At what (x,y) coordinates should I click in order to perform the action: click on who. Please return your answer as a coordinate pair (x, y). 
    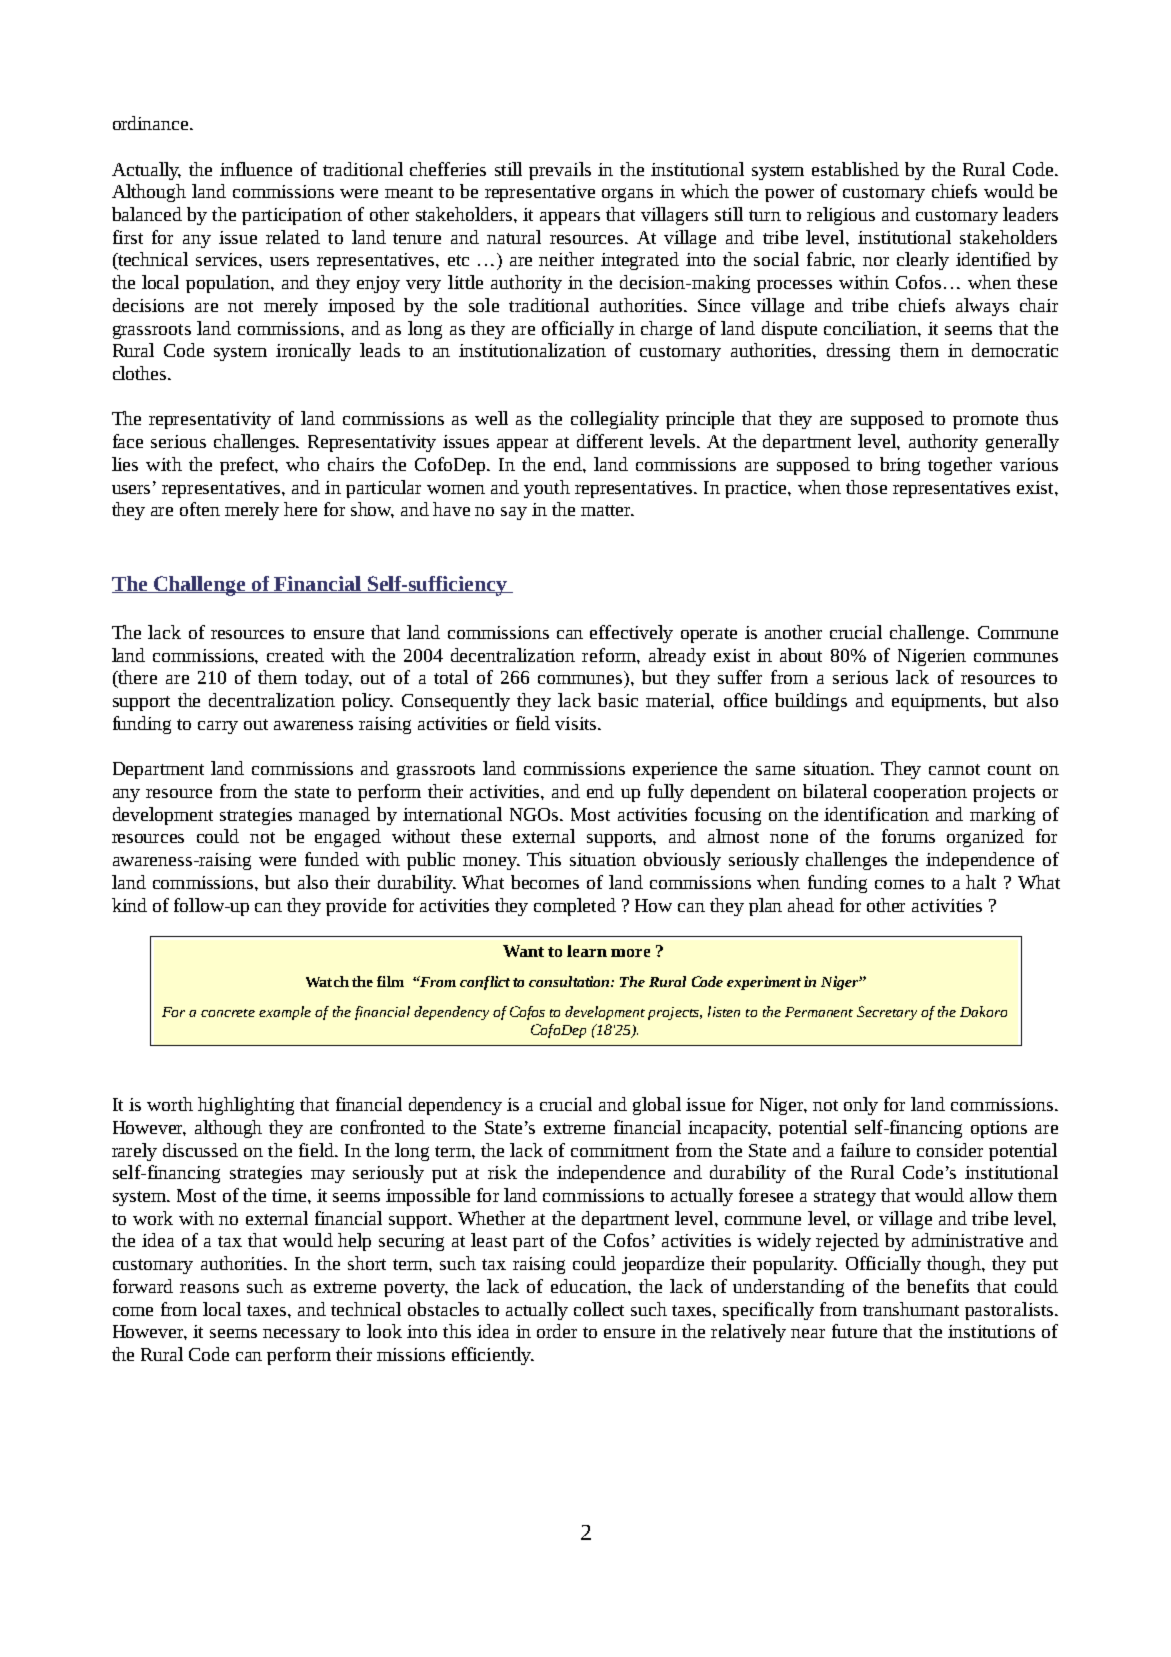
    Looking at the image, I should click on (302, 464).
